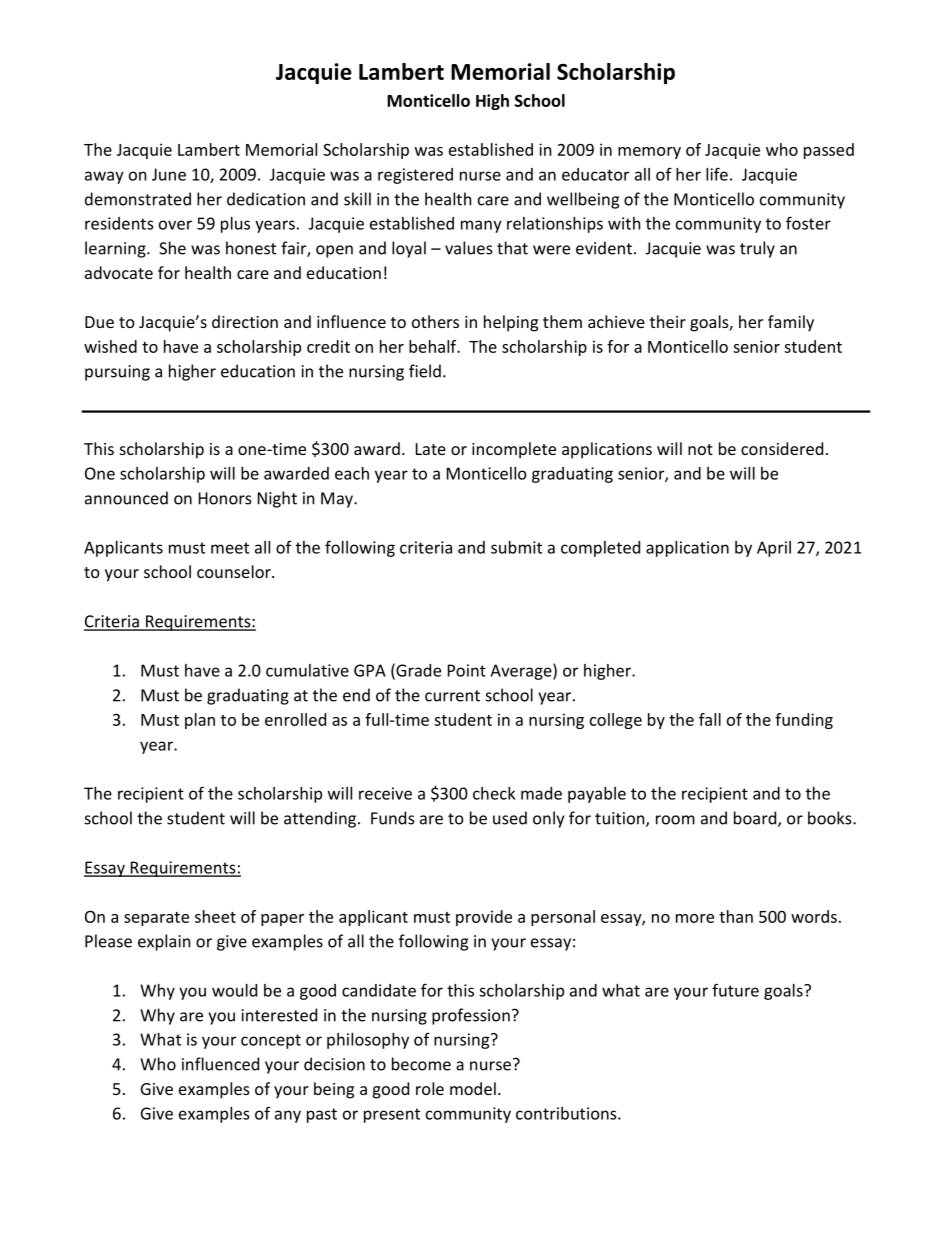 The image size is (952, 1233). What do you see at coordinates (774, 549) in the screenshot?
I see `April` at bounding box center [774, 549].
